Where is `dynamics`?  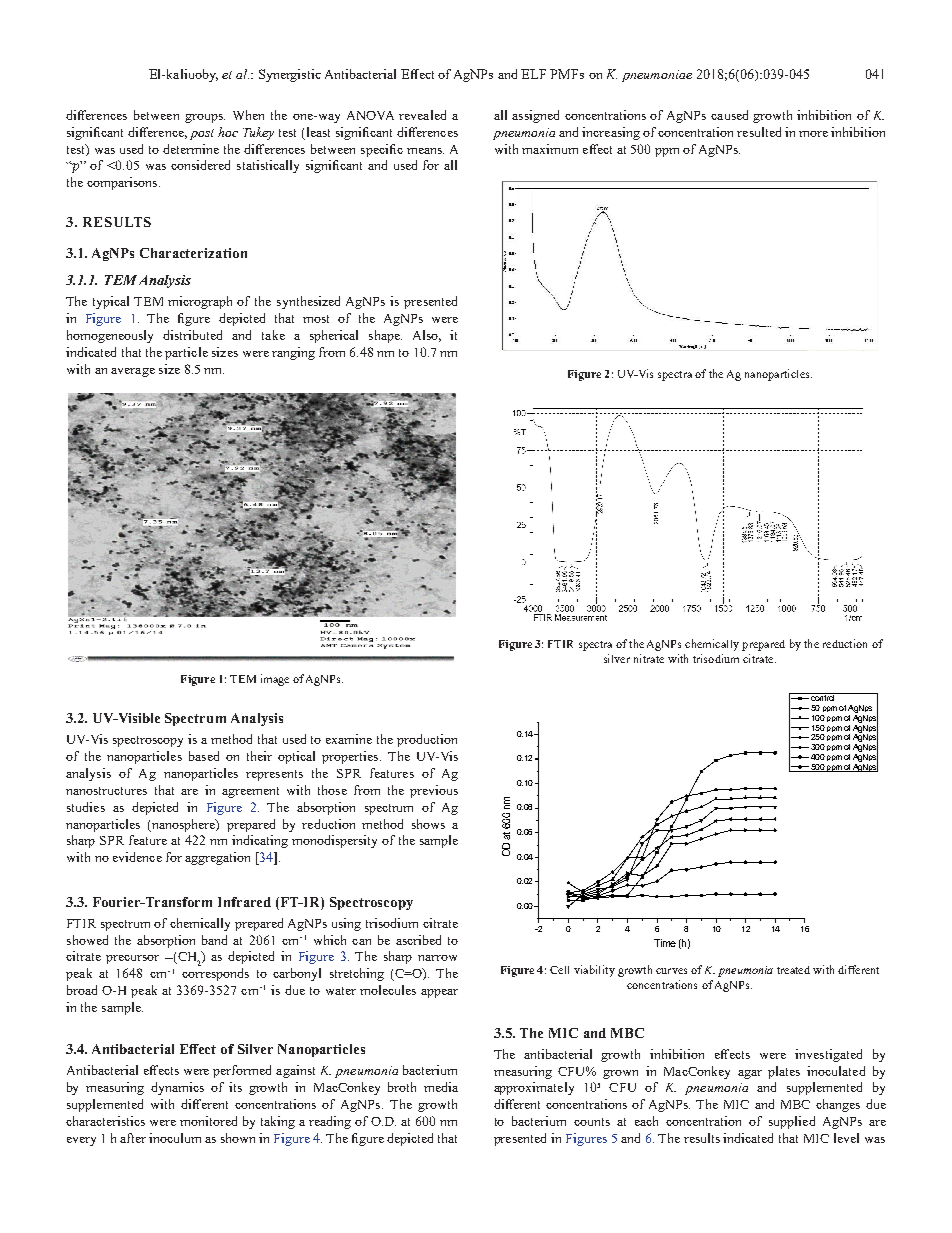 dynamics is located at coordinates (177, 1088).
